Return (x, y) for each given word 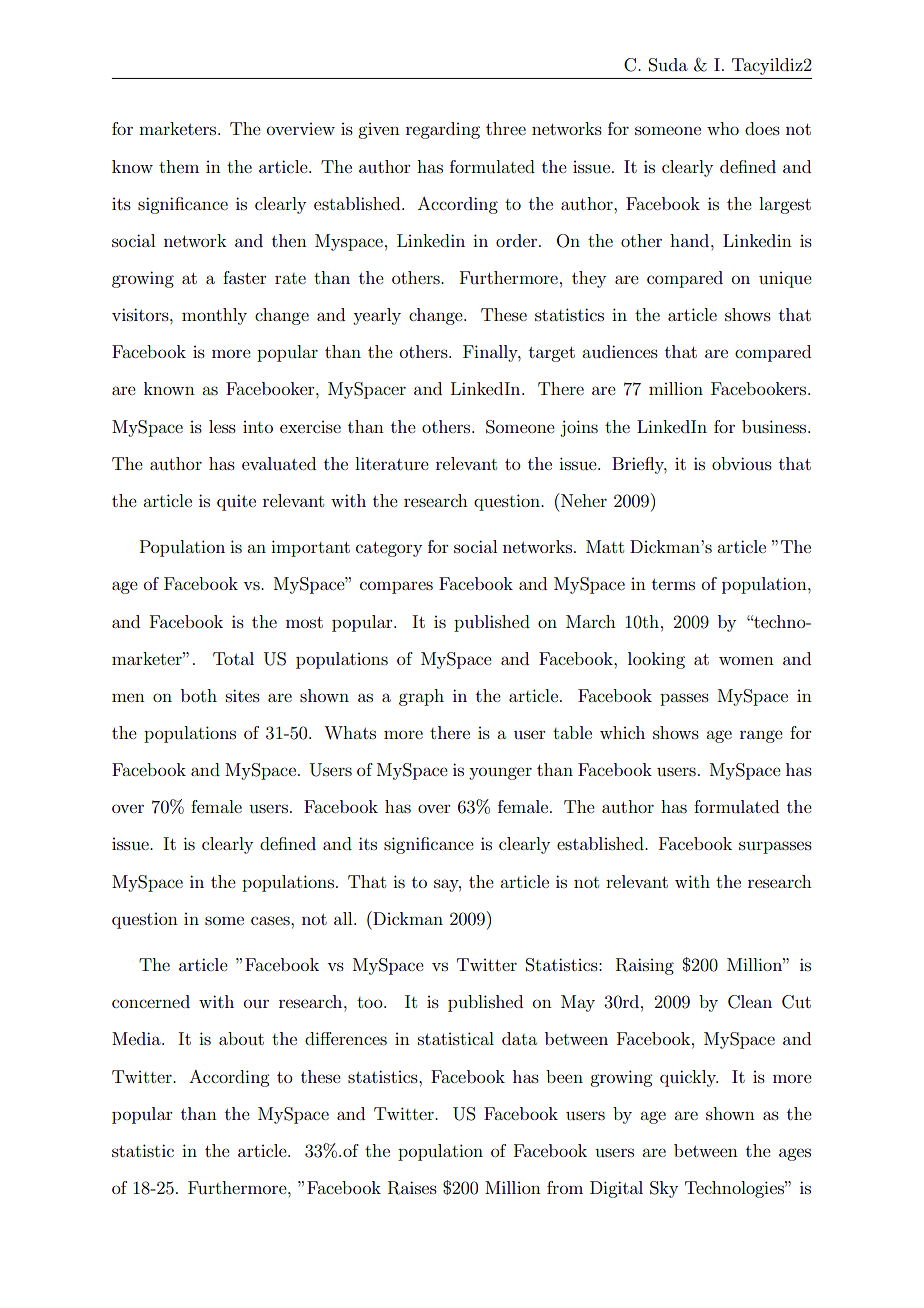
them (179, 166)
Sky (664, 1189)
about (241, 1038)
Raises (412, 1188)
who (723, 128)
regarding (443, 130)
